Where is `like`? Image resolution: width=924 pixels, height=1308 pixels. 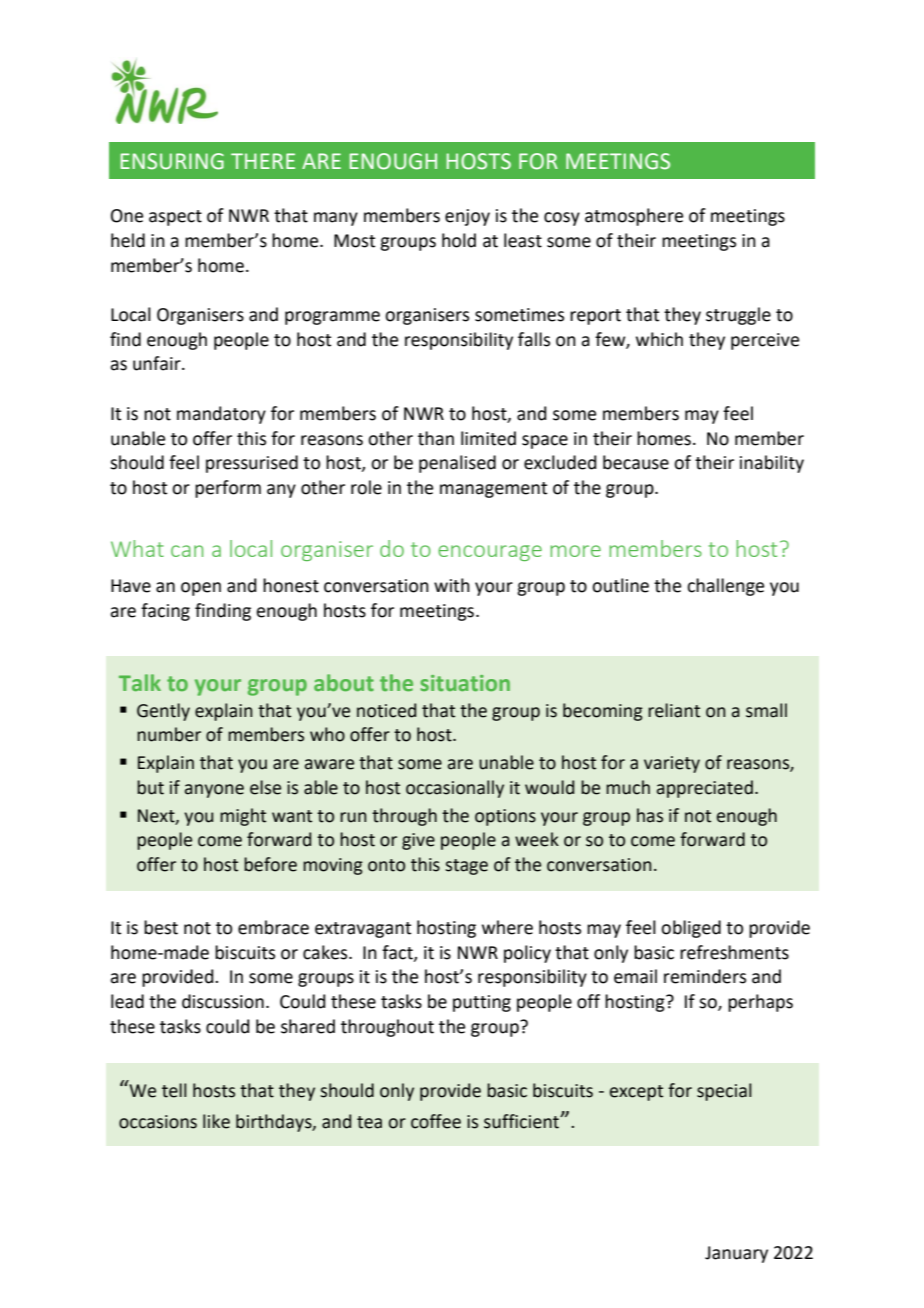
like is located at coordinates (216, 1121).
